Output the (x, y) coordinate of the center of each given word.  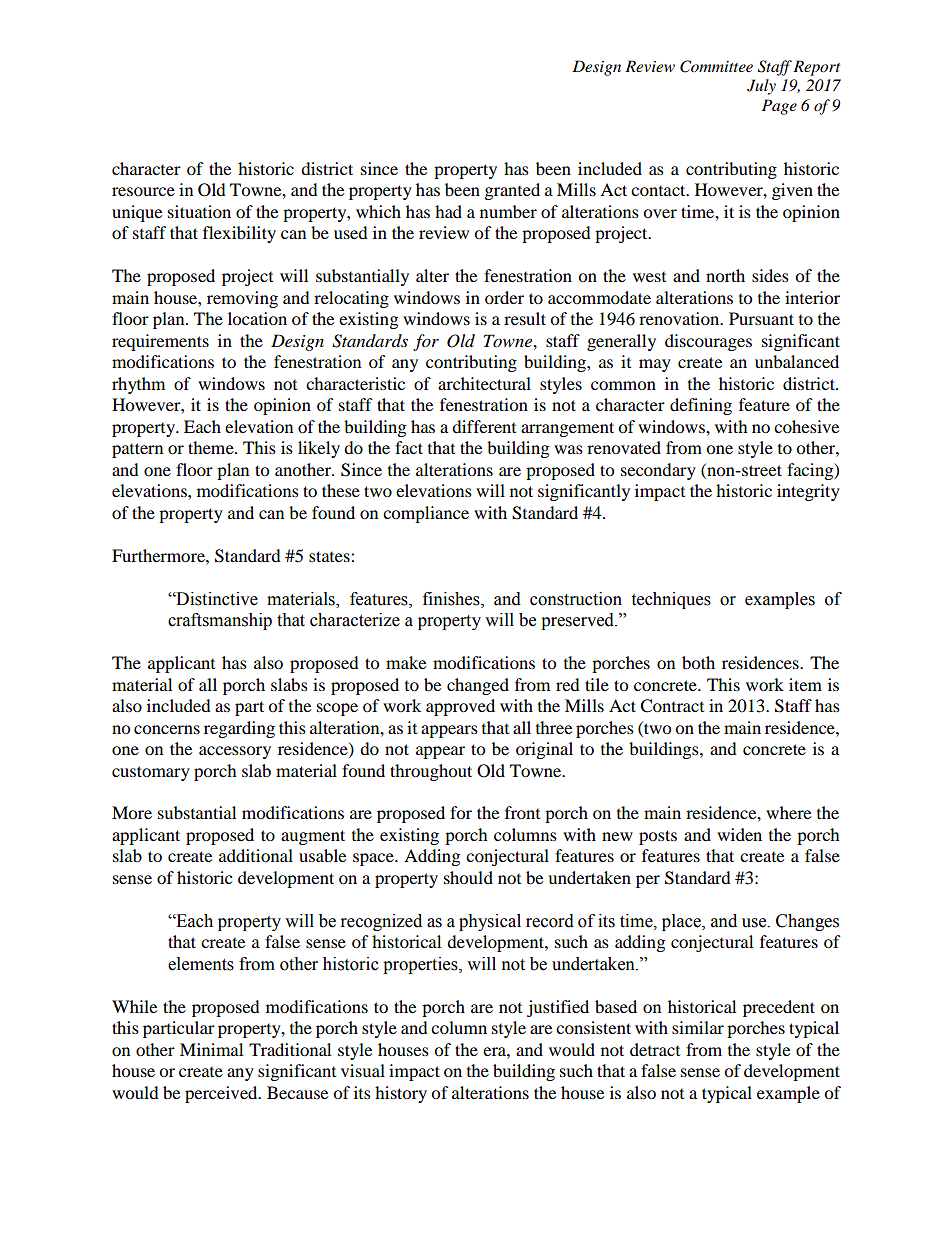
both (698, 662)
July (761, 87)
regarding (239, 729)
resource (143, 191)
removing (242, 299)
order (504, 297)
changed (478, 686)
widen (739, 834)
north (725, 275)
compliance (426, 514)
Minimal (211, 1049)
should (468, 877)
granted (512, 191)
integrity (808, 492)
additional (256, 855)
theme (212, 447)
